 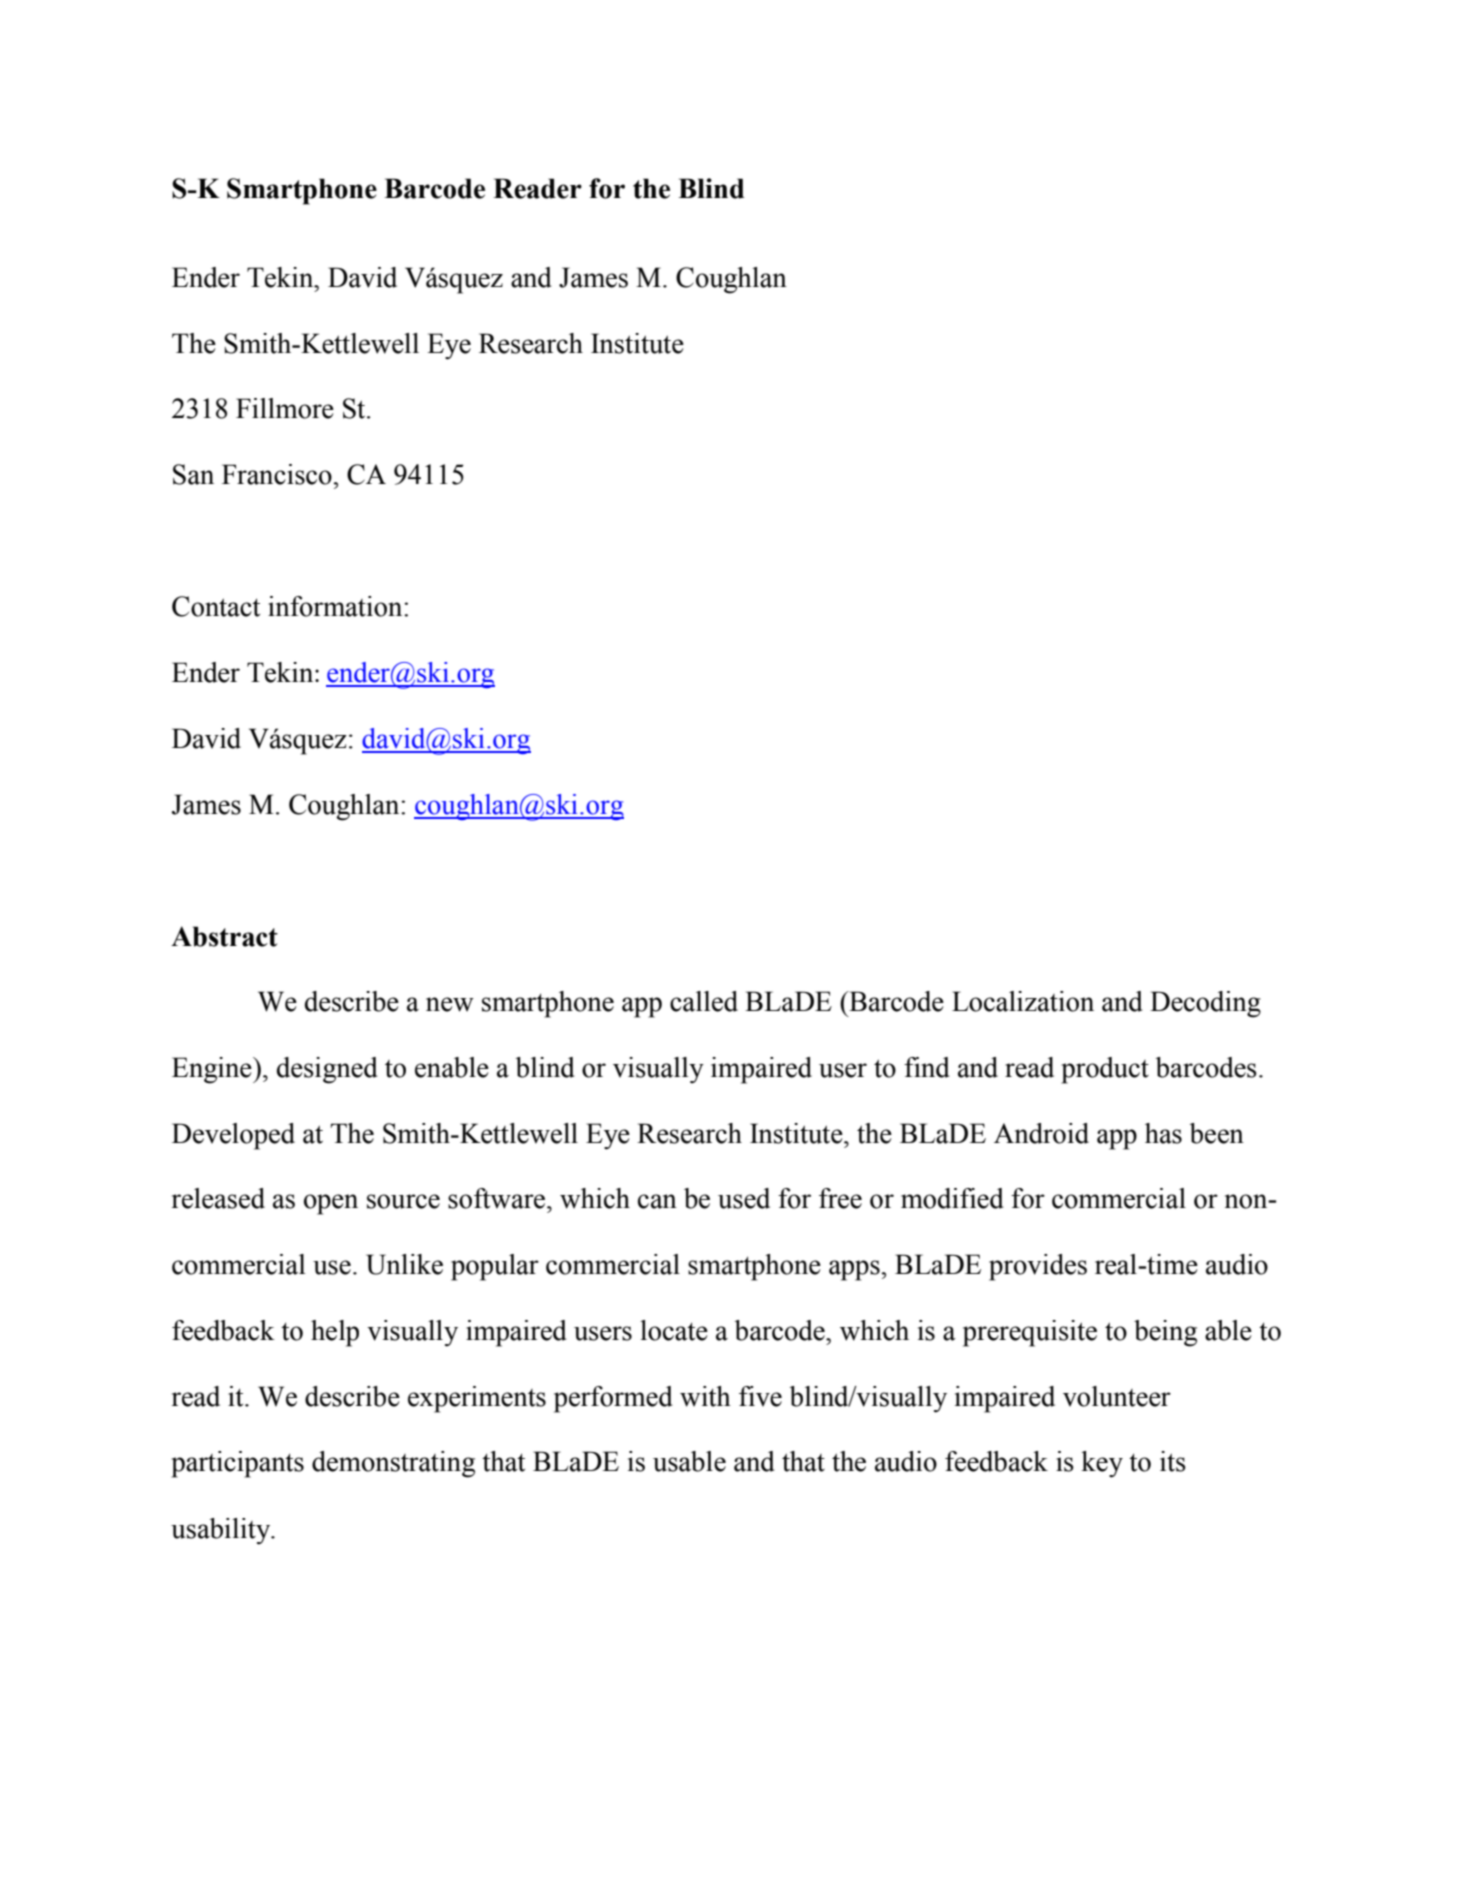 I want to click on key, so click(x=1102, y=1464).
